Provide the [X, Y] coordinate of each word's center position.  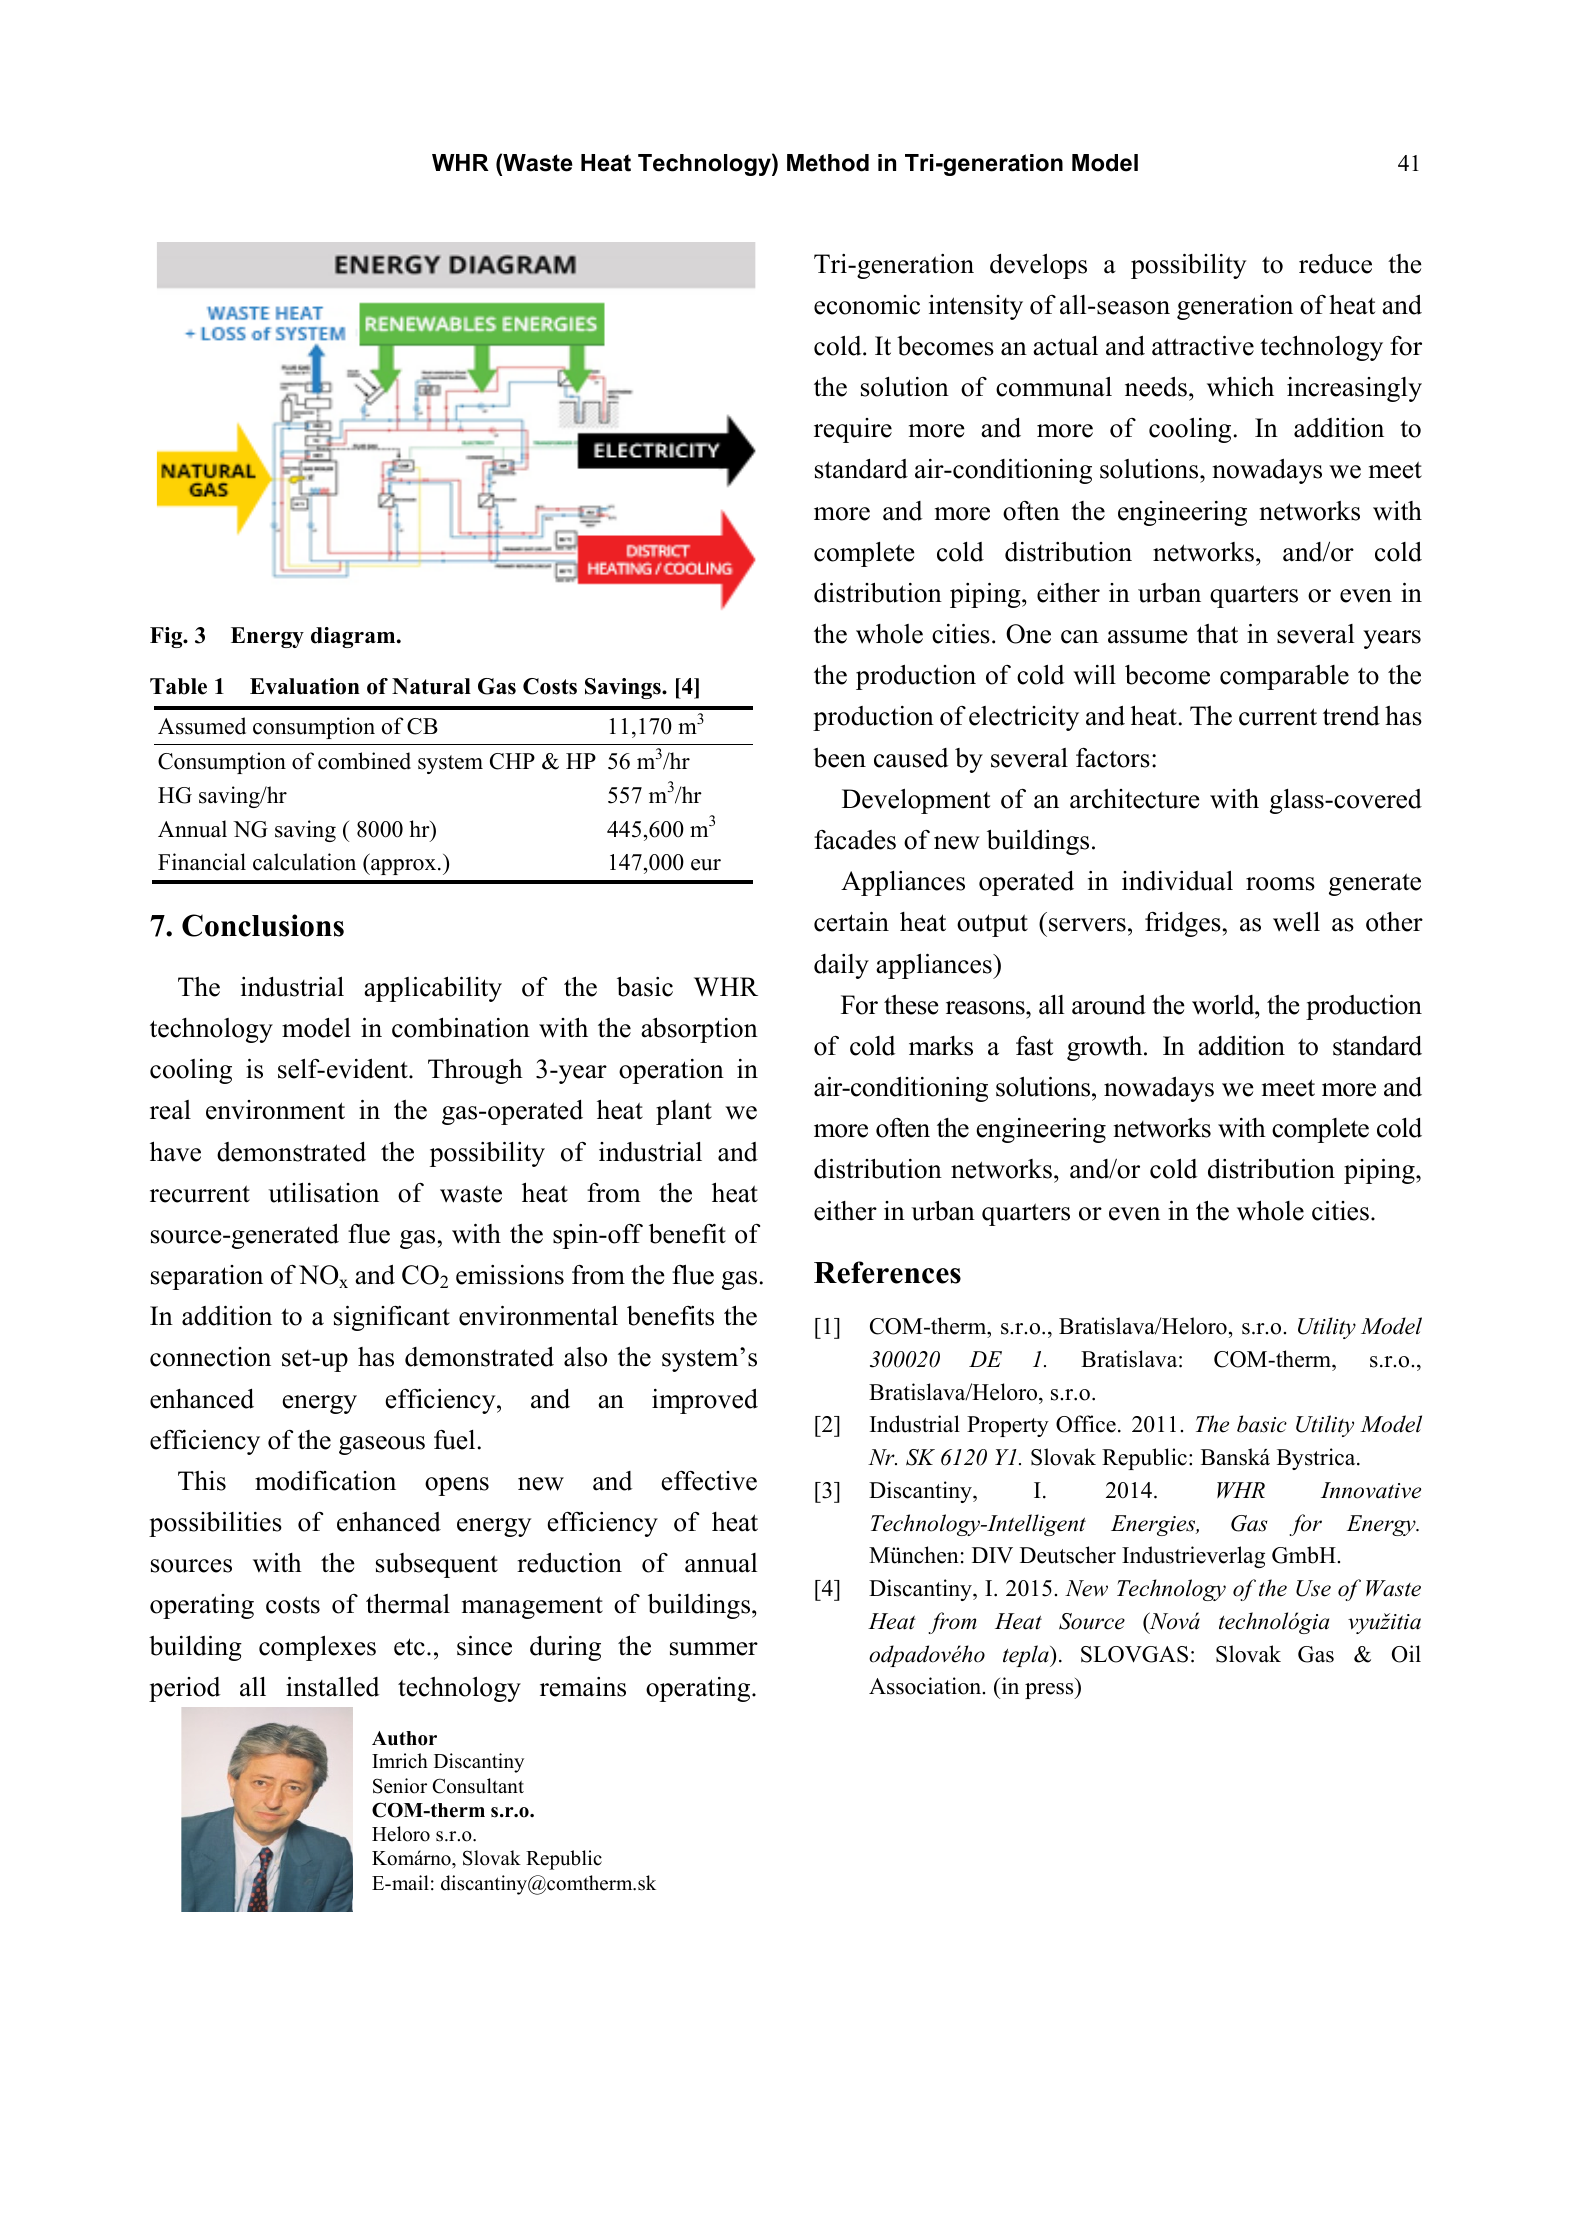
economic [867, 305]
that [1217, 634]
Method [828, 163]
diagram [354, 637]
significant [392, 1318]
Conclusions [263, 925]
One [1028, 634]
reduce [1335, 264]
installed [333, 1686]
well [1296, 921]
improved [705, 1401]
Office [1086, 1424]
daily [841, 966]
